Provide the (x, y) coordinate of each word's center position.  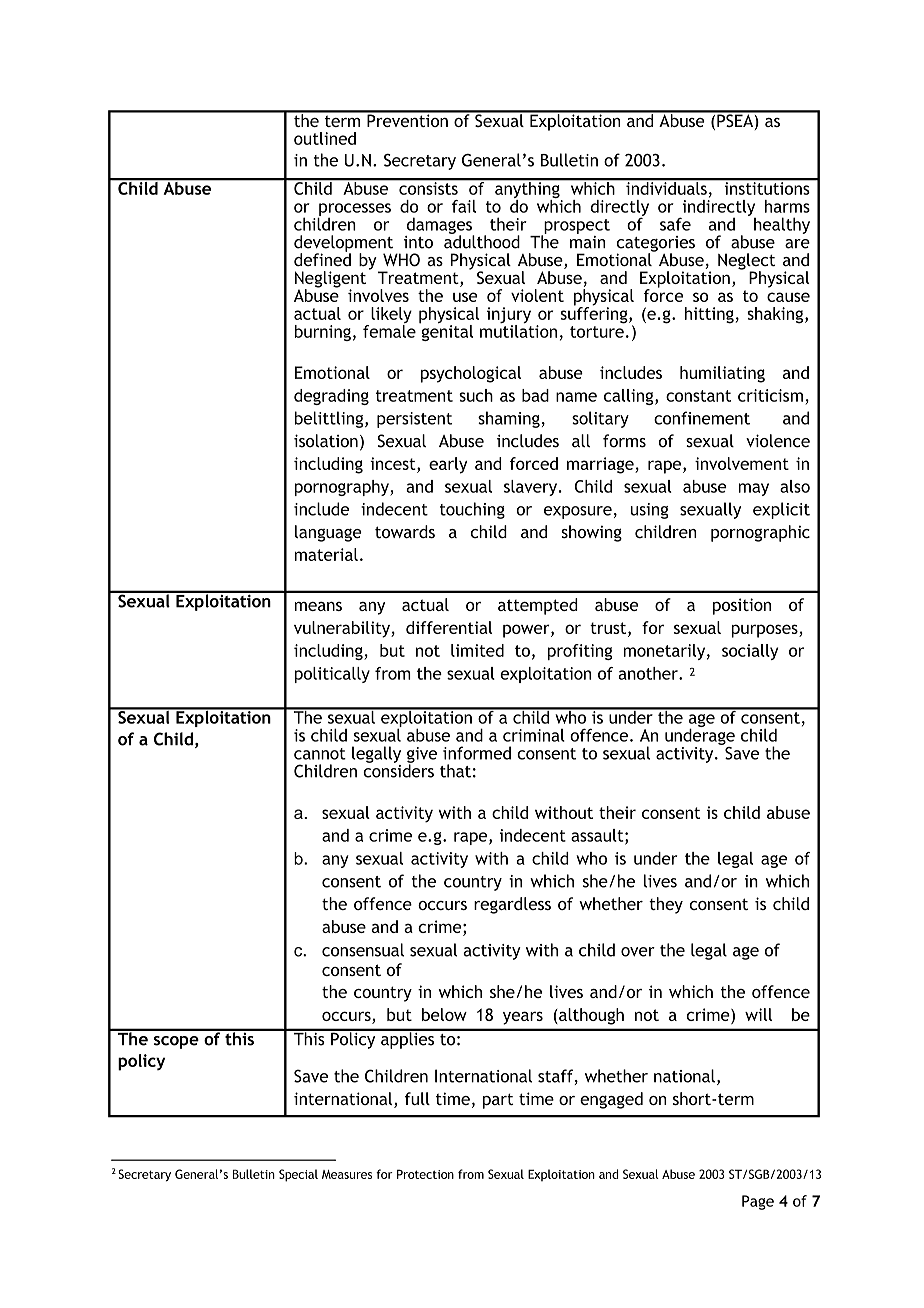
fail (464, 206)
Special (298, 1175)
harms (787, 206)
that (455, 771)
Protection (425, 1174)
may (754, 489)
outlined (325, 138)
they (666, 905)
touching (472, 510)
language (328, 533)
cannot (320, 754)
